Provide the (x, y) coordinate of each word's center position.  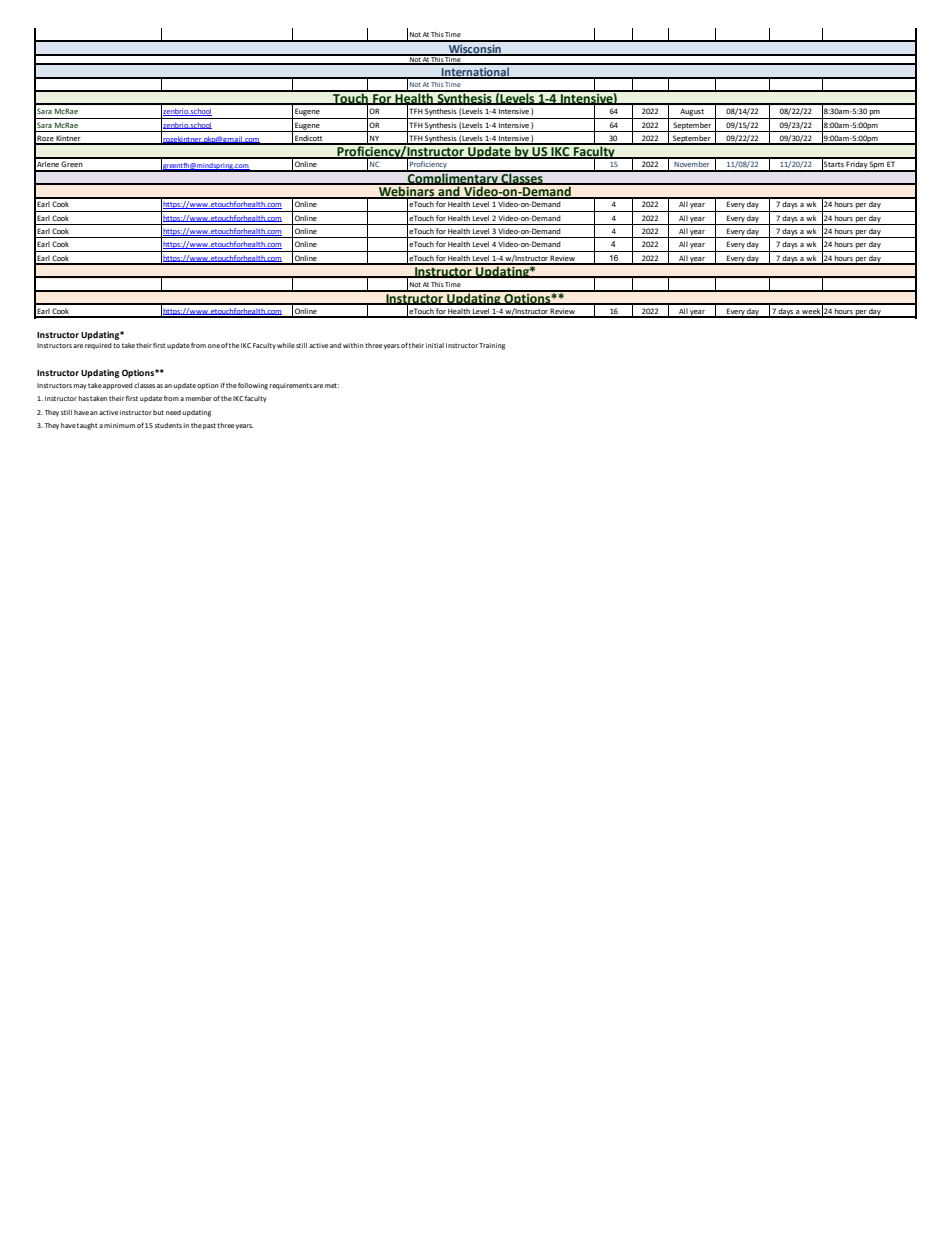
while (286, 345)
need (173, 412)
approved (118, 386)
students (168, 425)
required (98, 346)
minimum (119, 425)
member (198, 398)
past (209, 426)
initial (435, 345)
